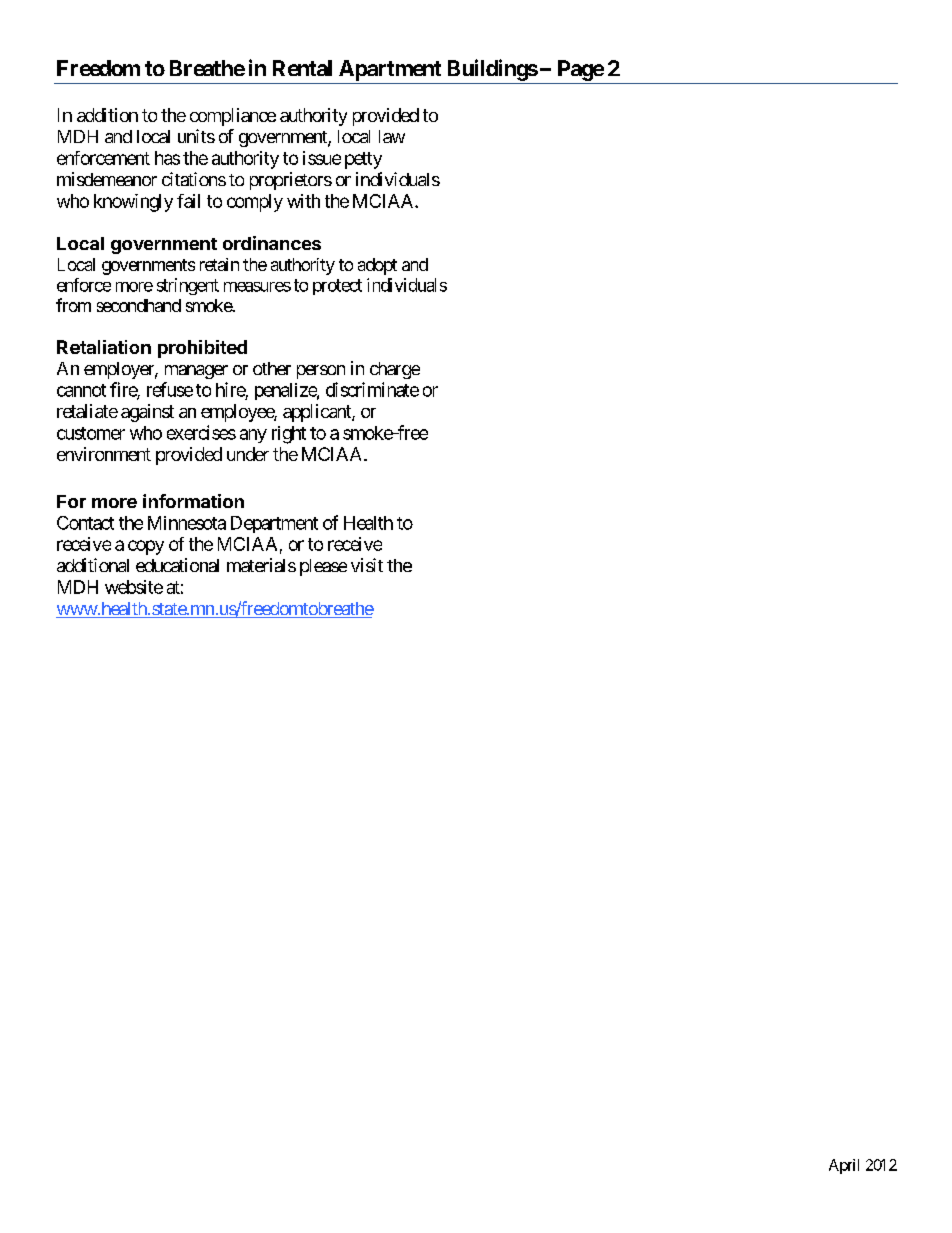 The image size is (952, 1233). I want to click on Apartment, so click(390, 70).
